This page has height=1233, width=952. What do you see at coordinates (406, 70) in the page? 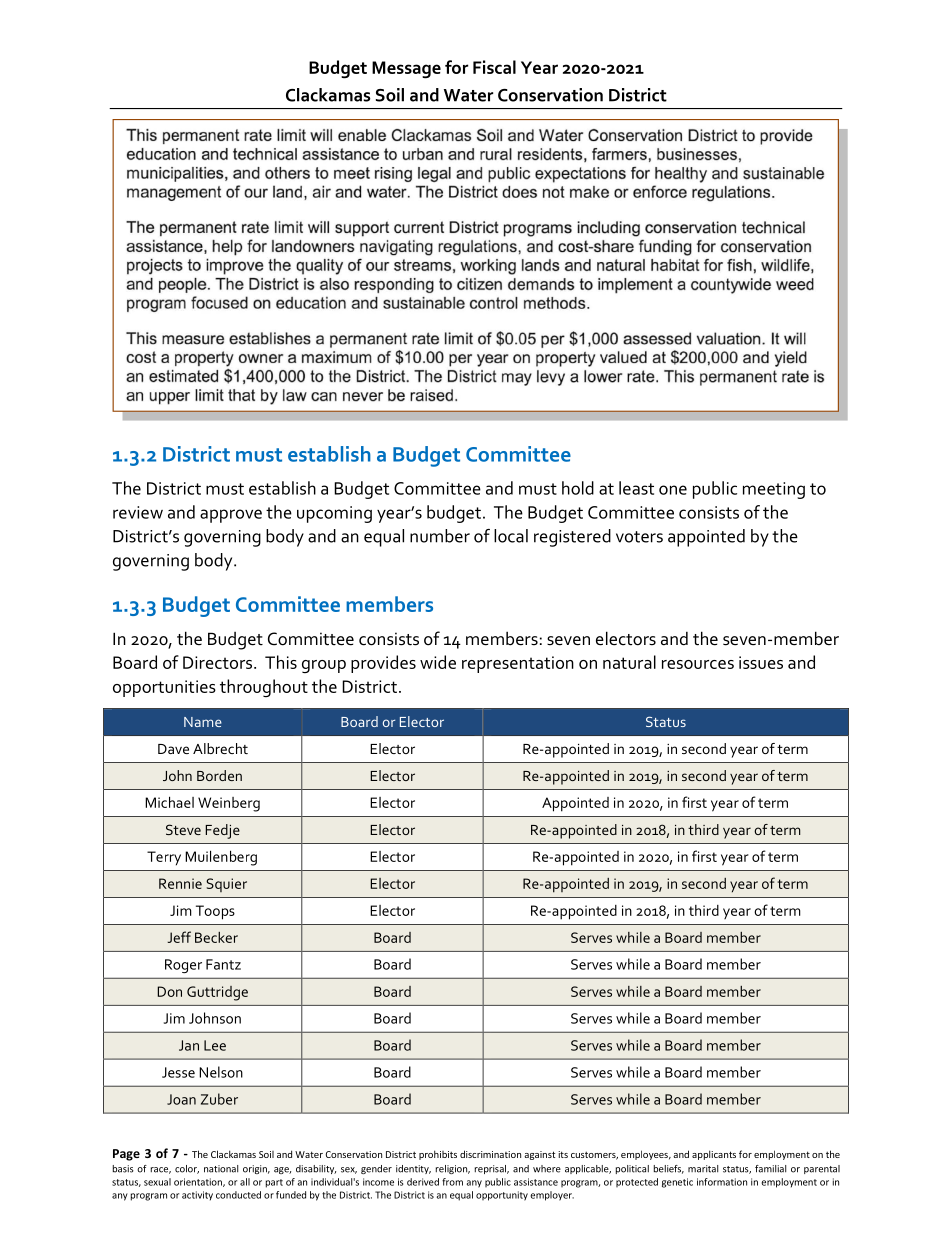
I see `Message` at bounding box center [406, 70].
